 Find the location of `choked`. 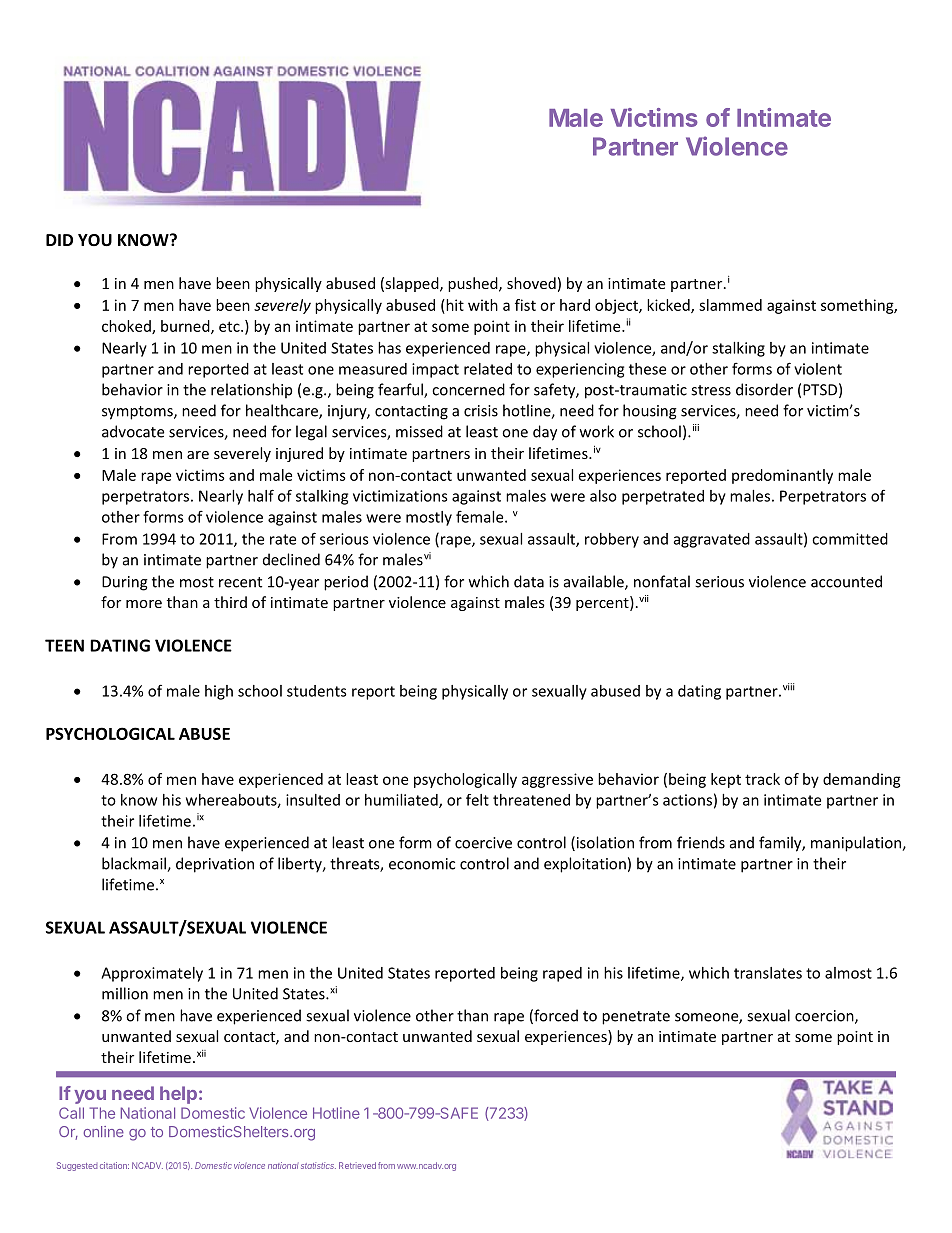

choked is located at coordinates (127, 327).
